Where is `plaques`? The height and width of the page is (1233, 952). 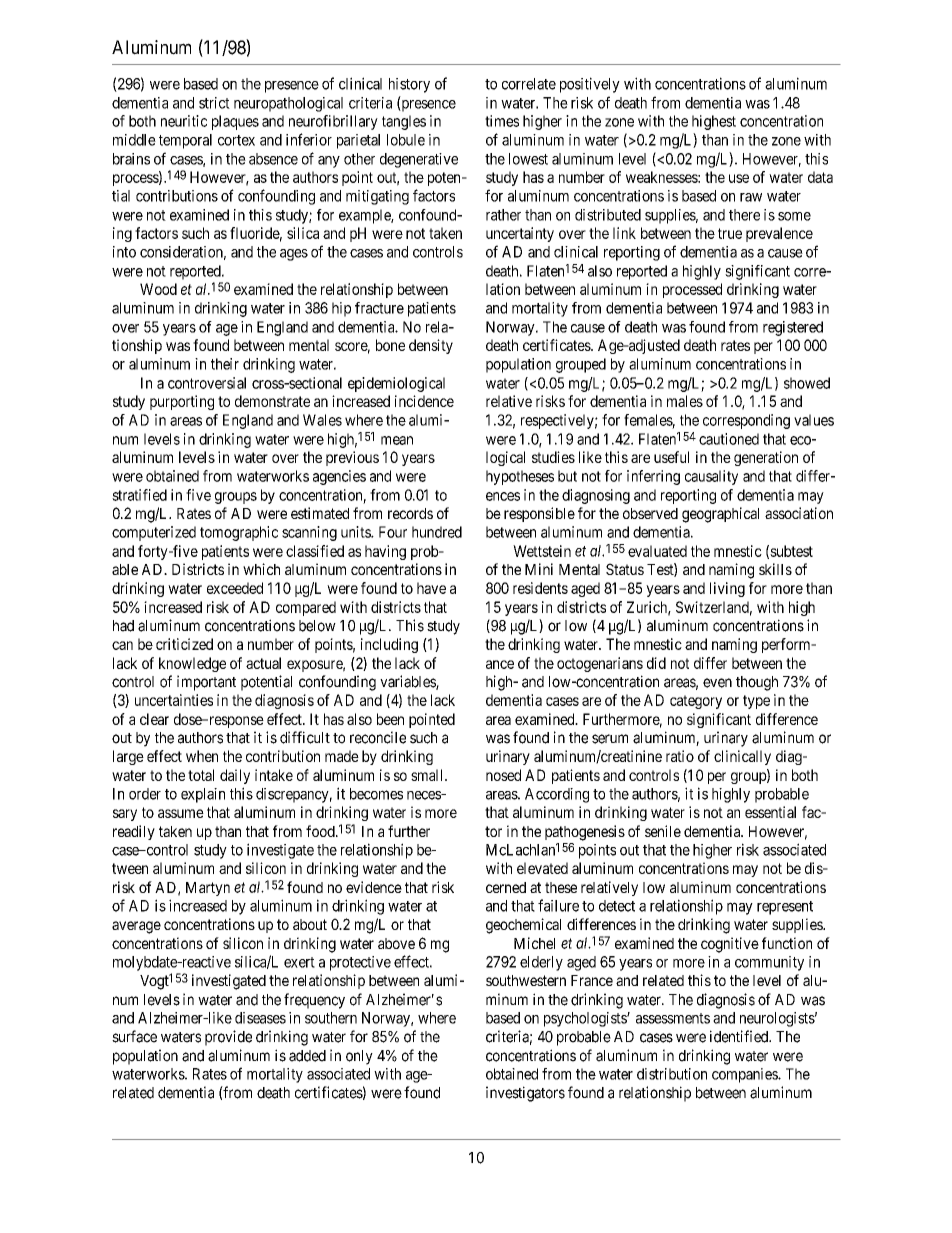 plaques is located at coordinates (235, 122).
